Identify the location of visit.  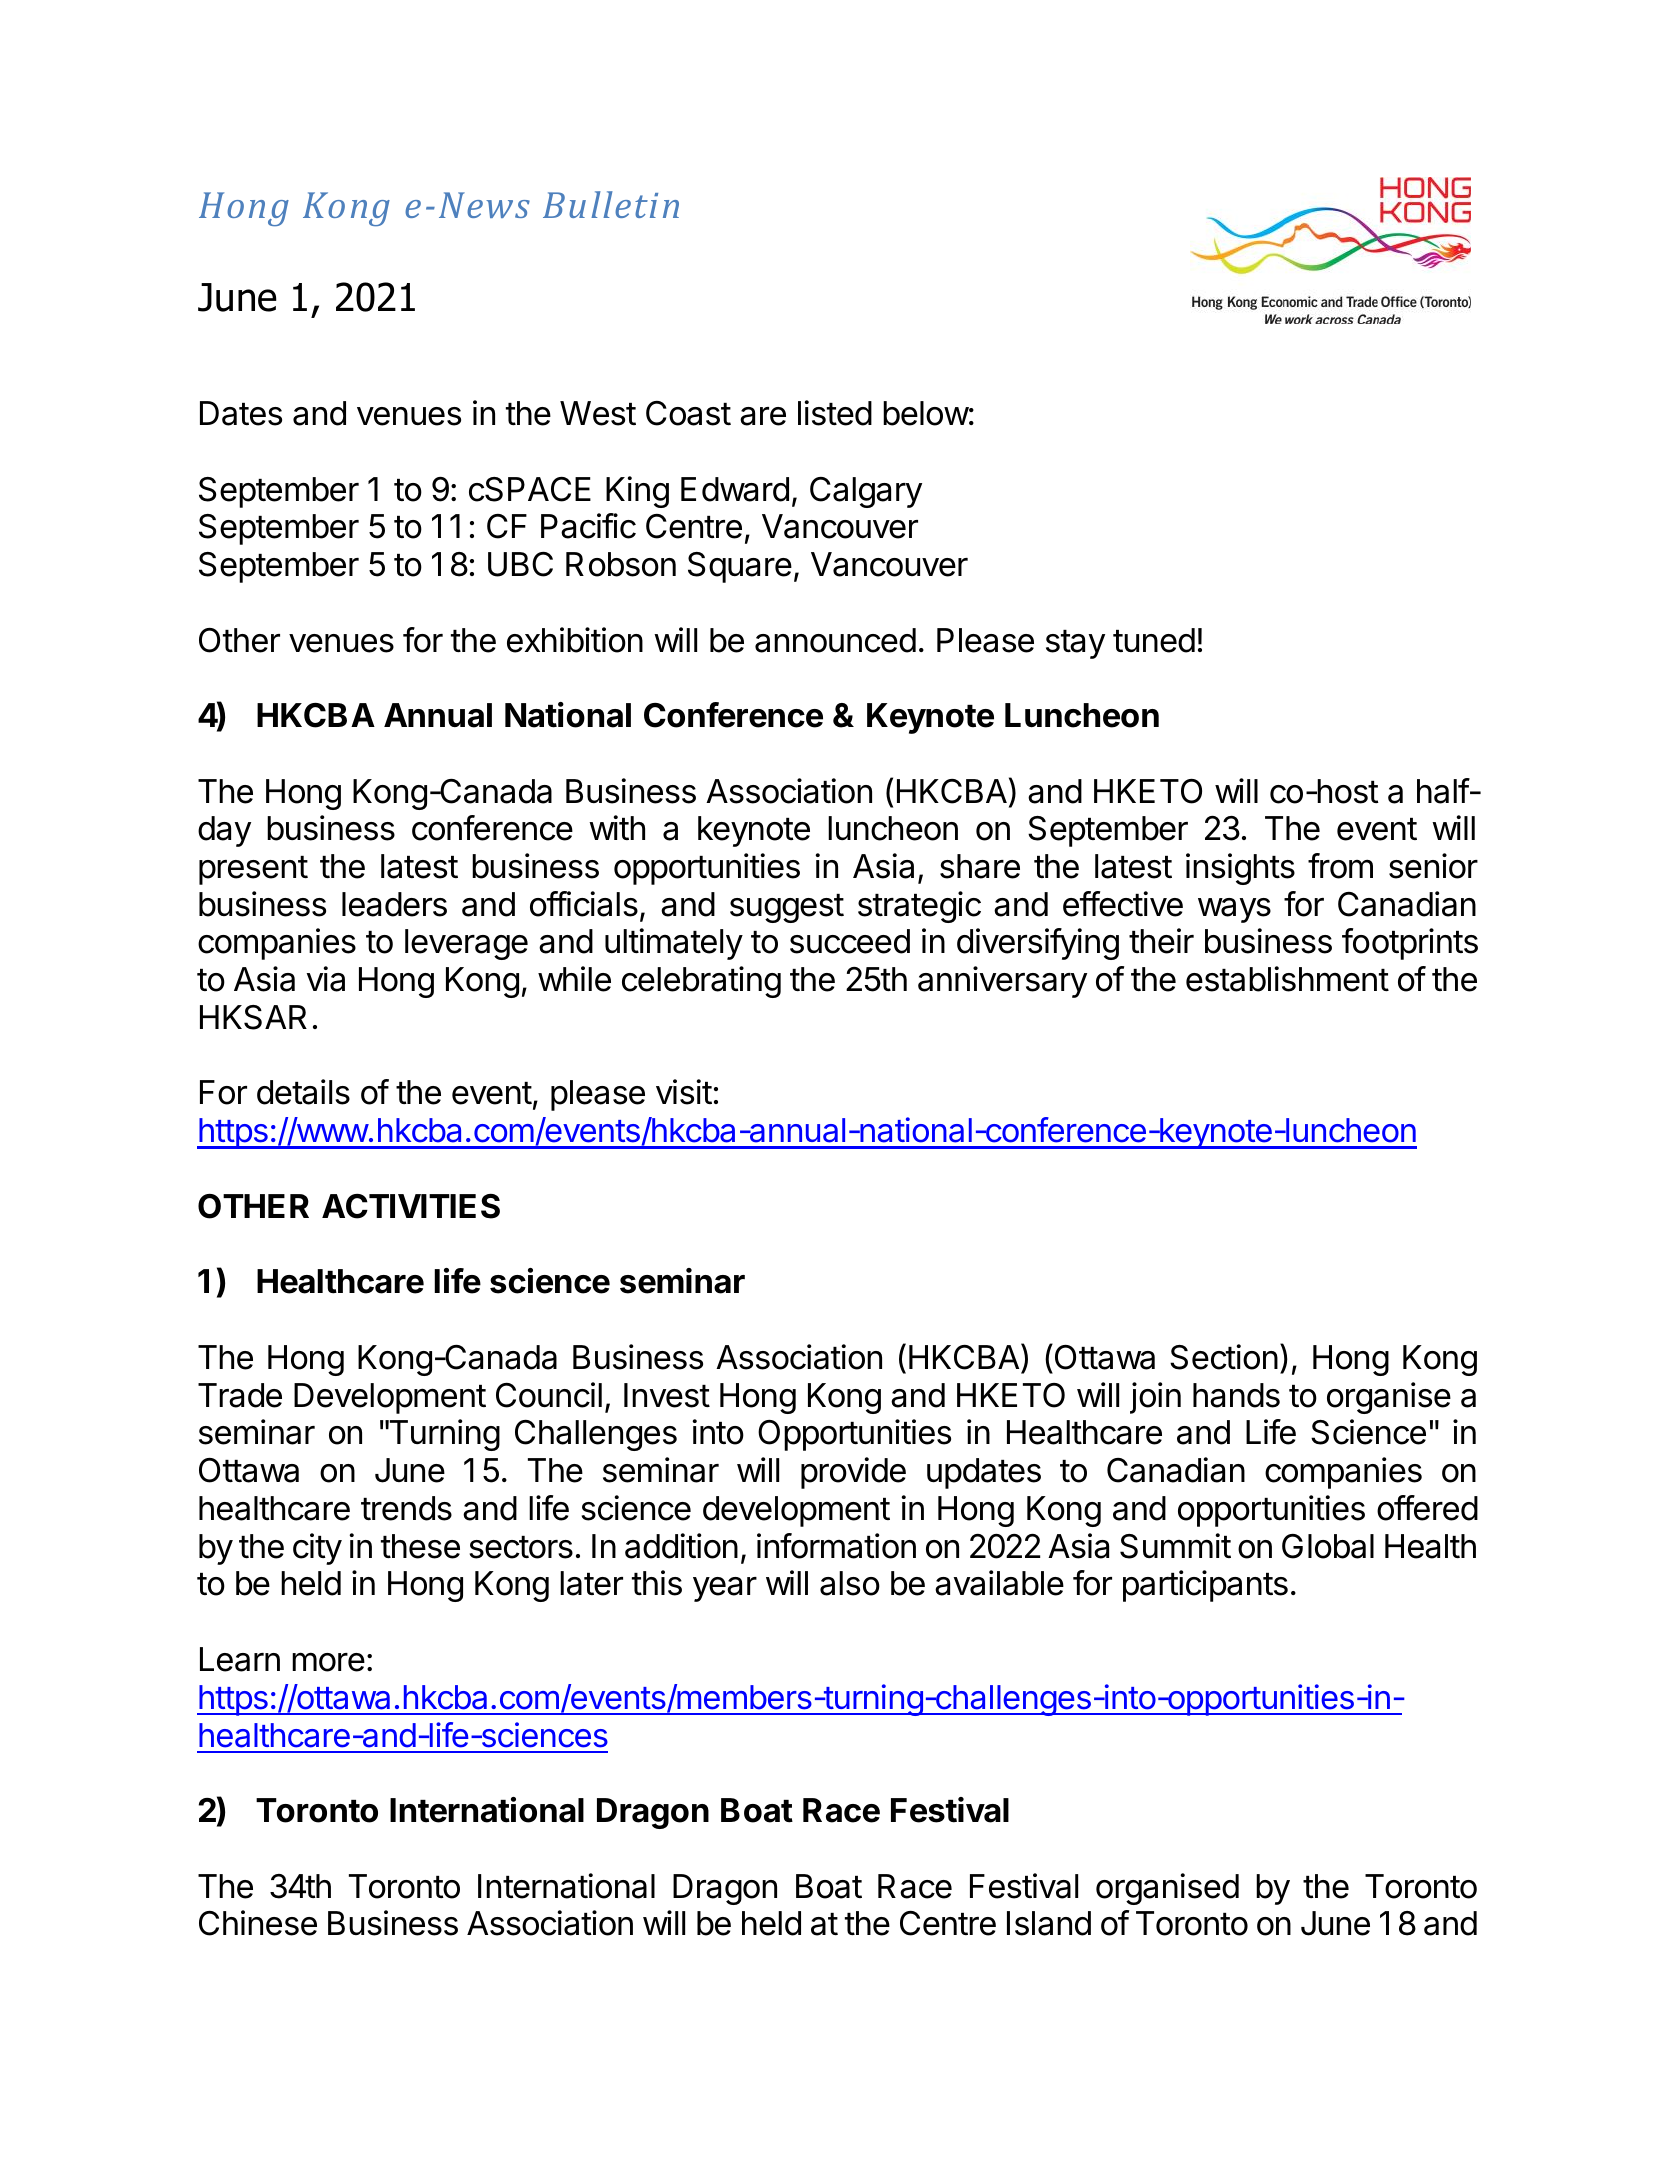
(684, 1092).
